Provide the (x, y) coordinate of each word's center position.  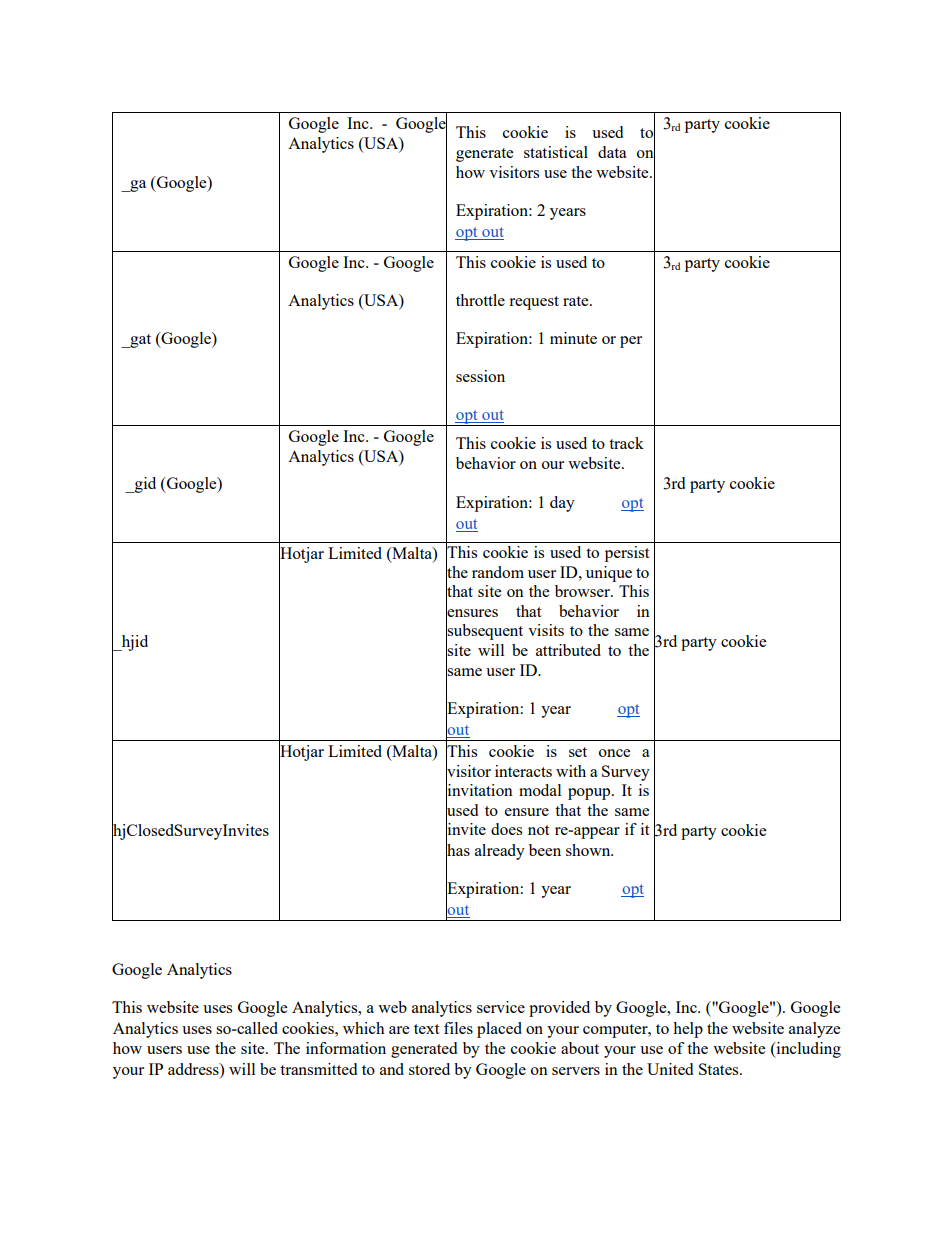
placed (499, 1030)
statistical (556, 152)
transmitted (318, 1069)
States (720, 1069)
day (562, 504)
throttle (480, 300)
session (480, 376)
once (614, 753)
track (626, 443)
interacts (523, 771)
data (612, 152)
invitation (479, 790)
